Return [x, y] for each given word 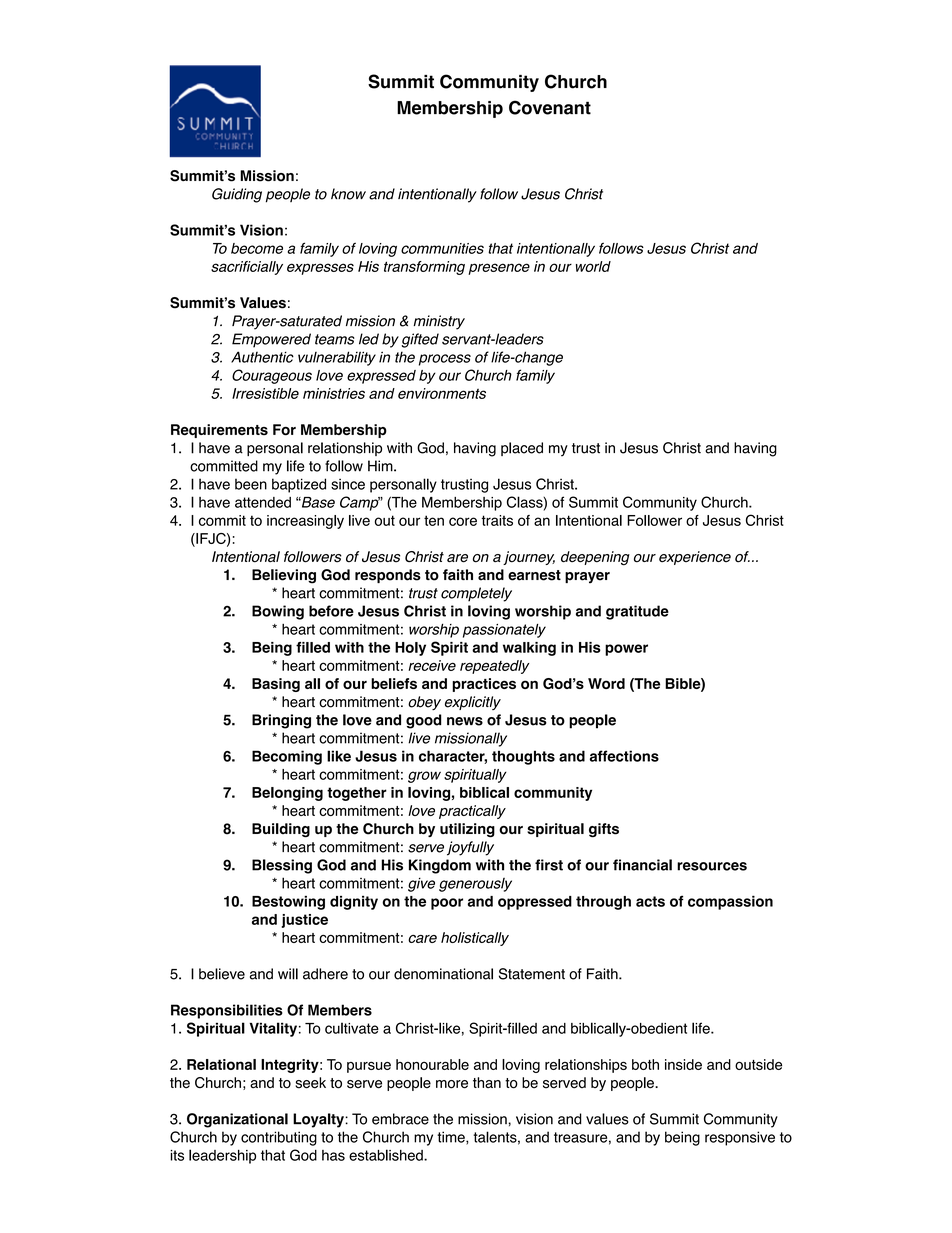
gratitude [637, 612]
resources [712, 866]
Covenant [550, 107]
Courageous [272, 376]
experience [695, 558]
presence [499, 269]
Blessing [282, 866]
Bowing [278, 612]
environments [442, 393]
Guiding [237, 195]
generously [475, 885]
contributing [279, 1138]
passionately [504, 631]
